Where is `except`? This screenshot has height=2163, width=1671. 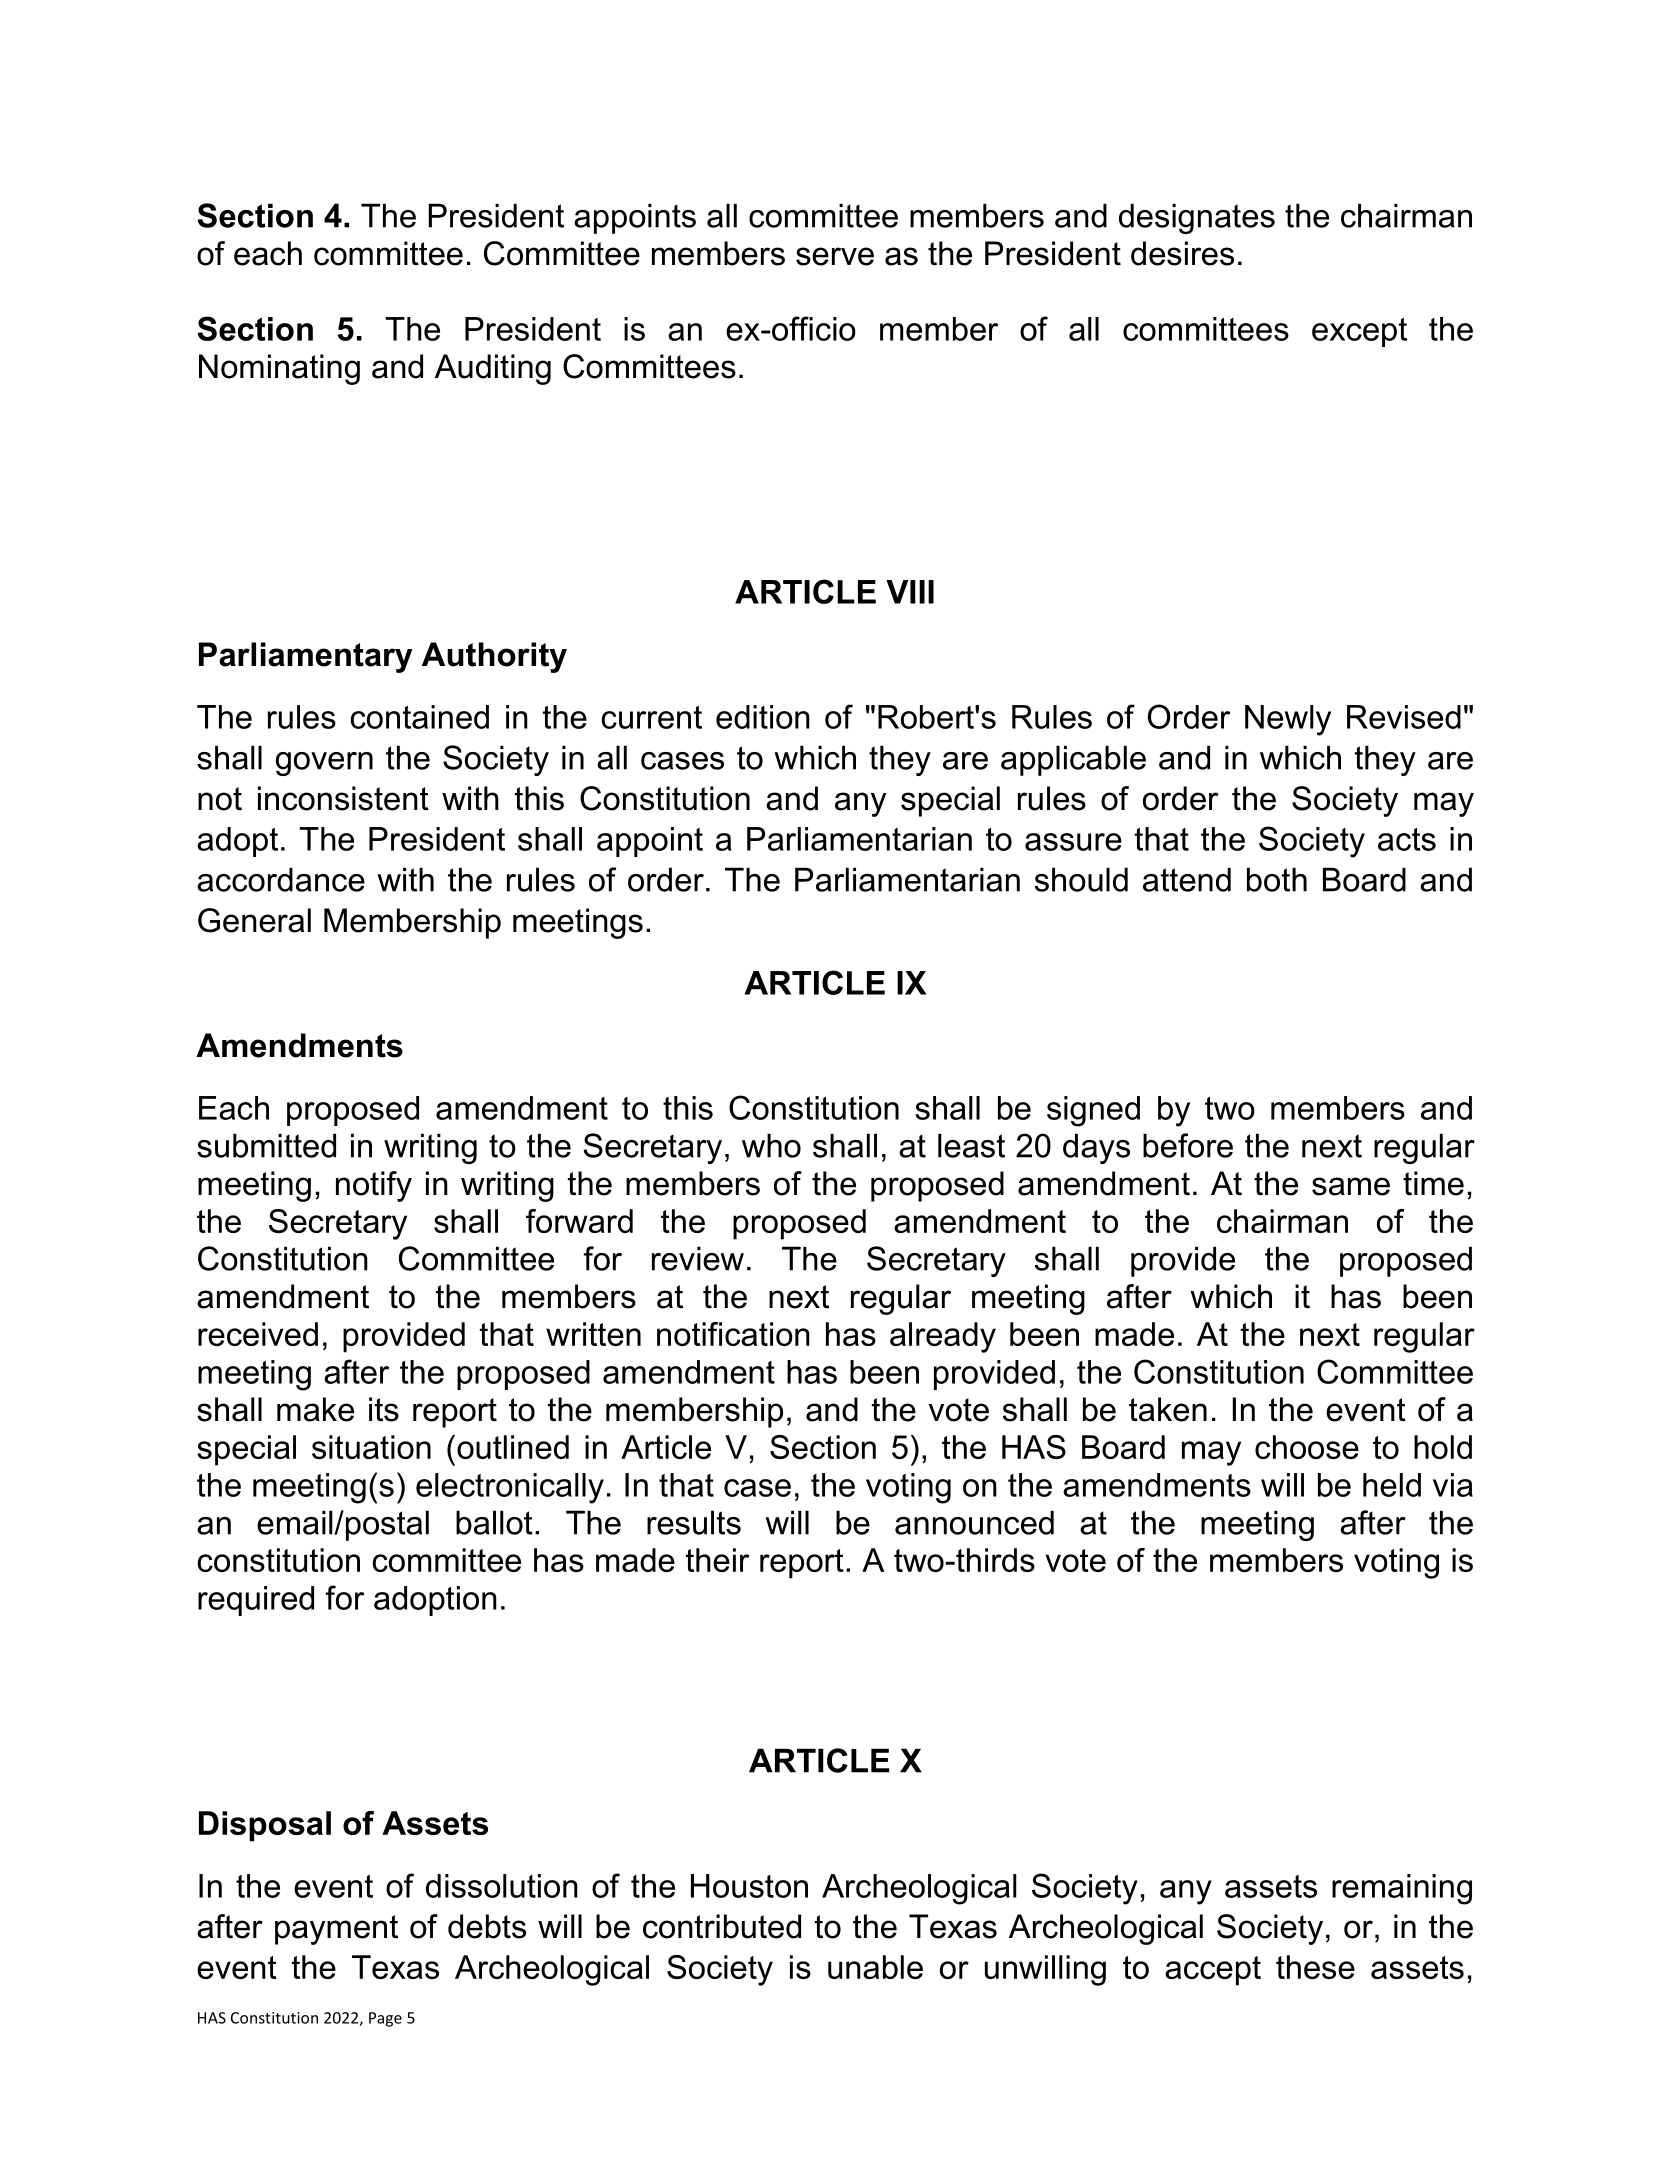
except is located at coordinates (1359, 332).
